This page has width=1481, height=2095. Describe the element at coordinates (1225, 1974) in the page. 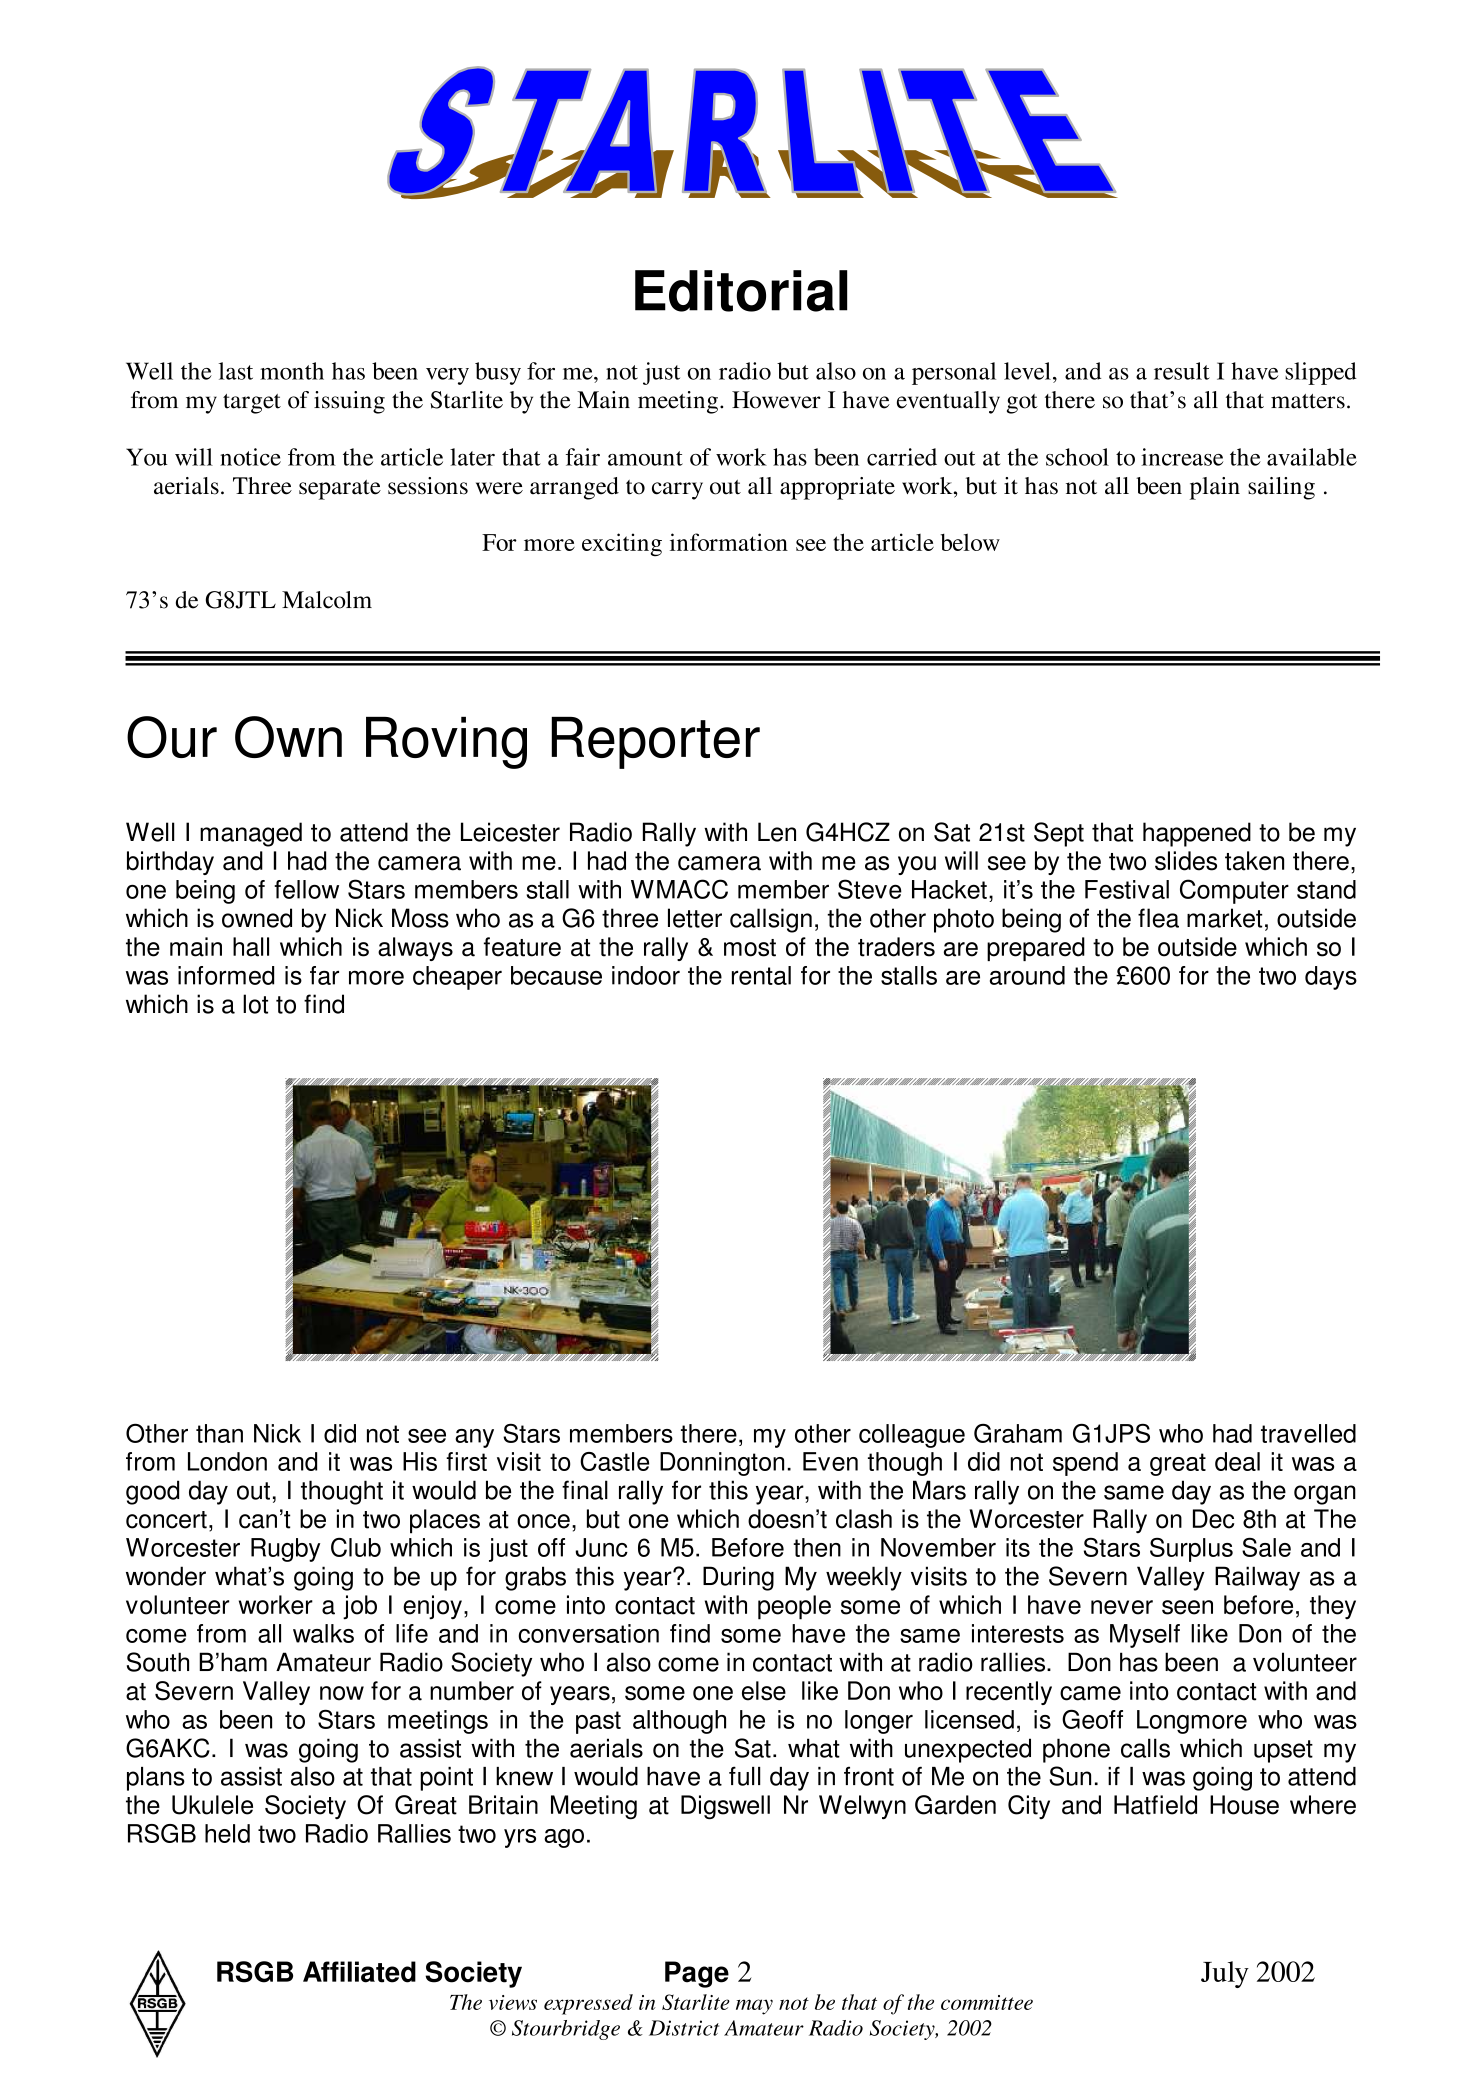

I see `July` at that location.
